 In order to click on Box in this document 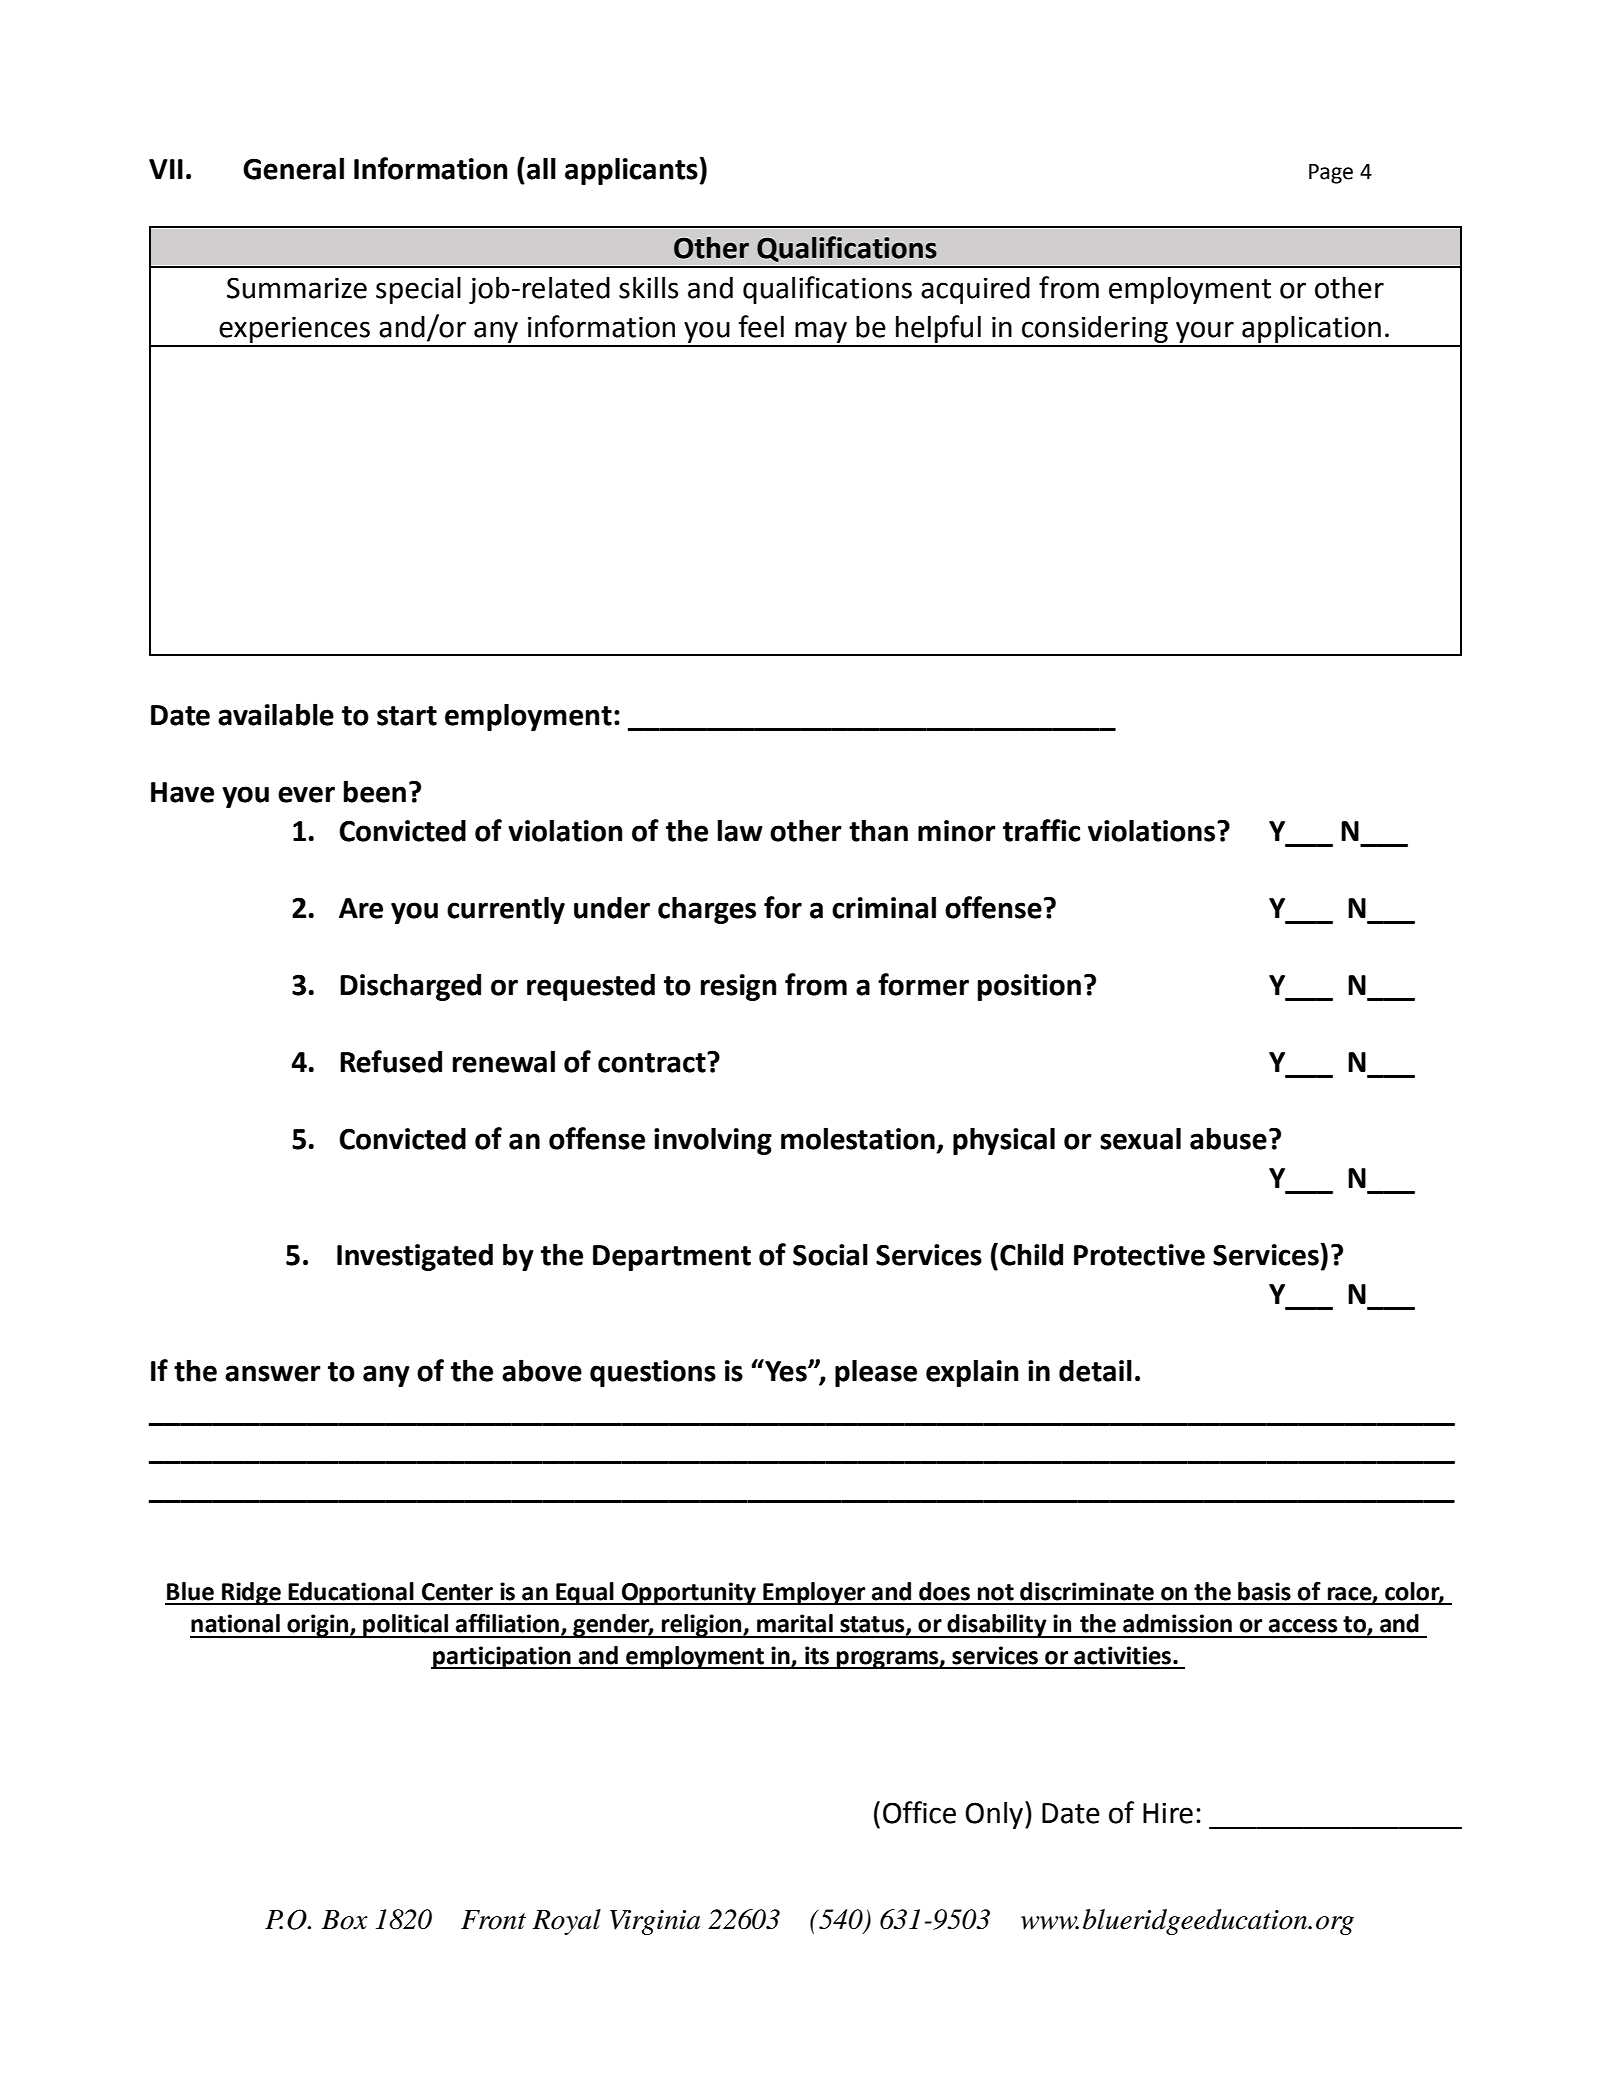, I will do `click(345, 1920)`.
